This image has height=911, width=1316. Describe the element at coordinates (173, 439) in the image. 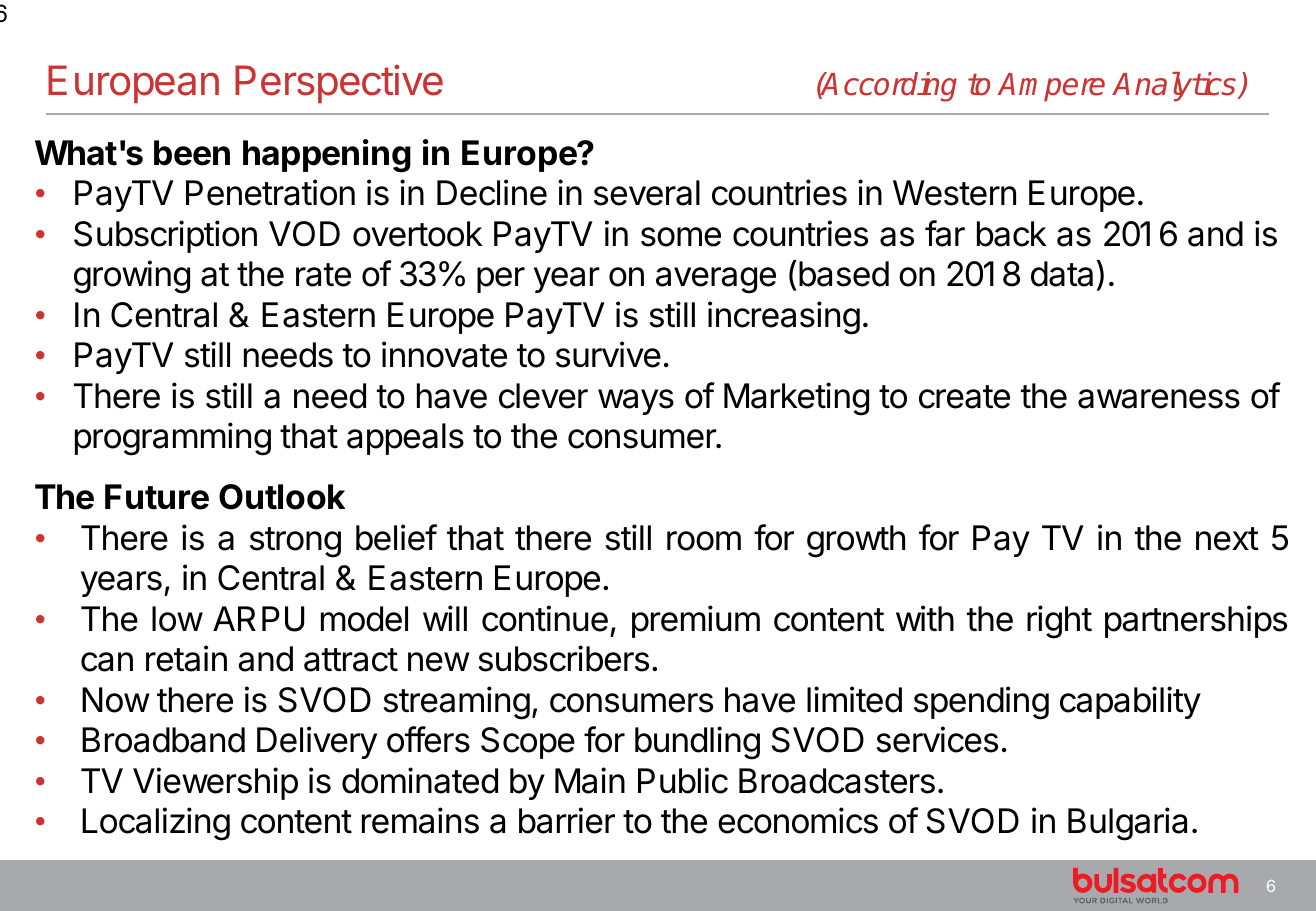

I see `programming` at that location.
